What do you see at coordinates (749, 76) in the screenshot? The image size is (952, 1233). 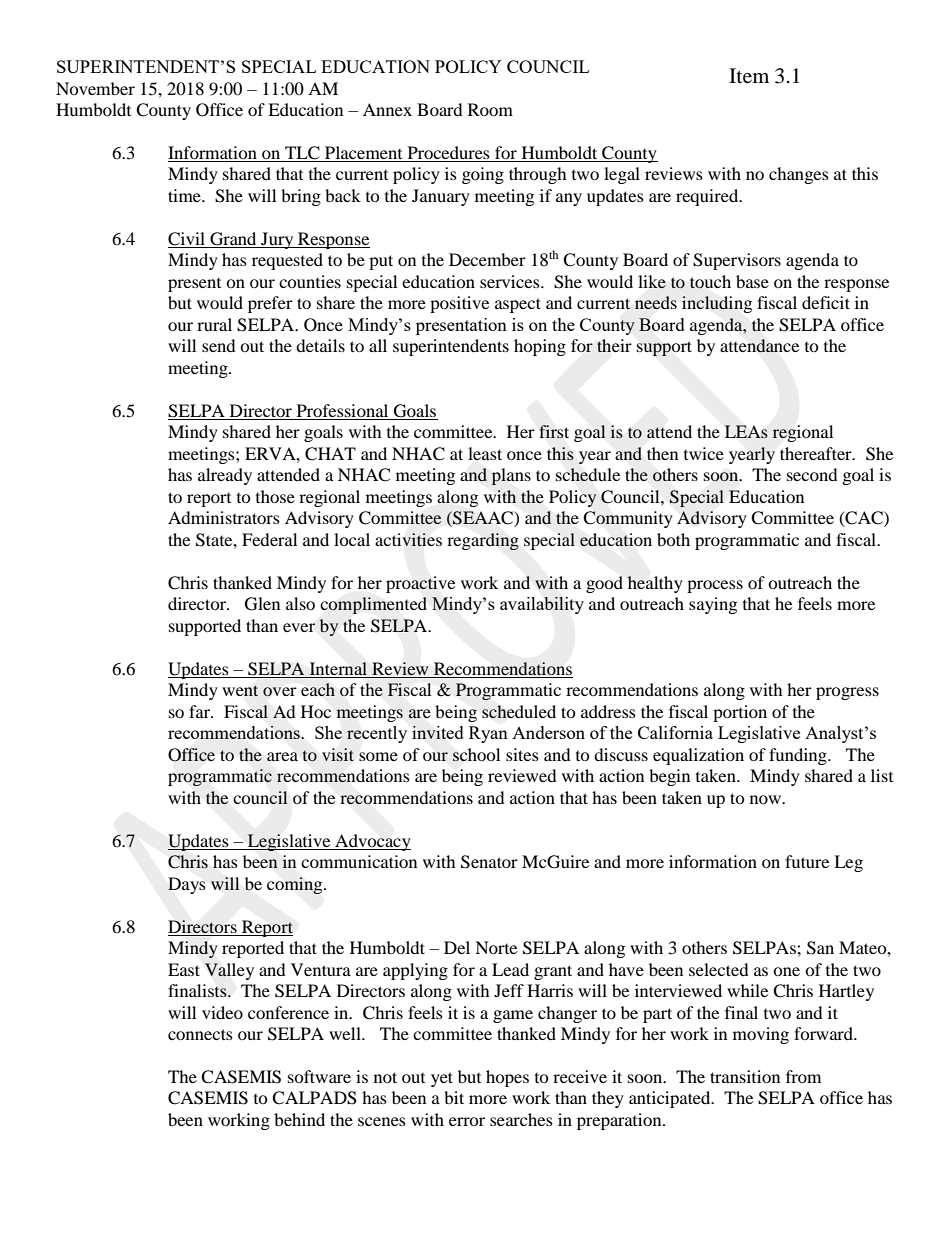 I see `Item` at bounding box center [749, 76].
